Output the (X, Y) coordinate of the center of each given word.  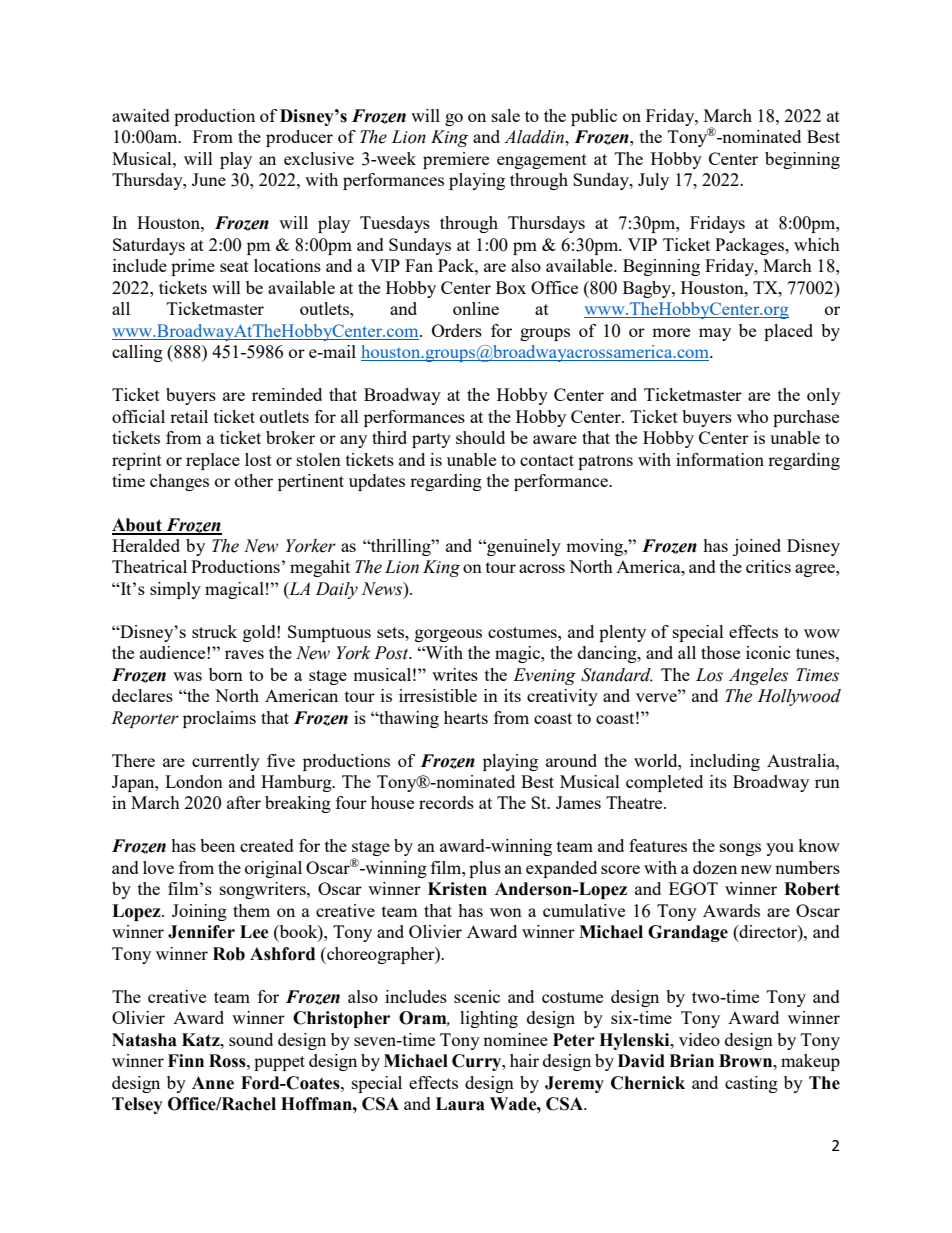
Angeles (758, 676)
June (209, 179)
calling (137, 353)
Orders (457, 330)
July (653, 181)
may (715, 334)
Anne (213, 1083)
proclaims (219, 719)
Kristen (457, 889)
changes (179, 482)
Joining (199, 912)
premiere (456, 160)
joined (757, 547)
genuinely (523, 547)
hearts (466, 717)
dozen (715, 867)
